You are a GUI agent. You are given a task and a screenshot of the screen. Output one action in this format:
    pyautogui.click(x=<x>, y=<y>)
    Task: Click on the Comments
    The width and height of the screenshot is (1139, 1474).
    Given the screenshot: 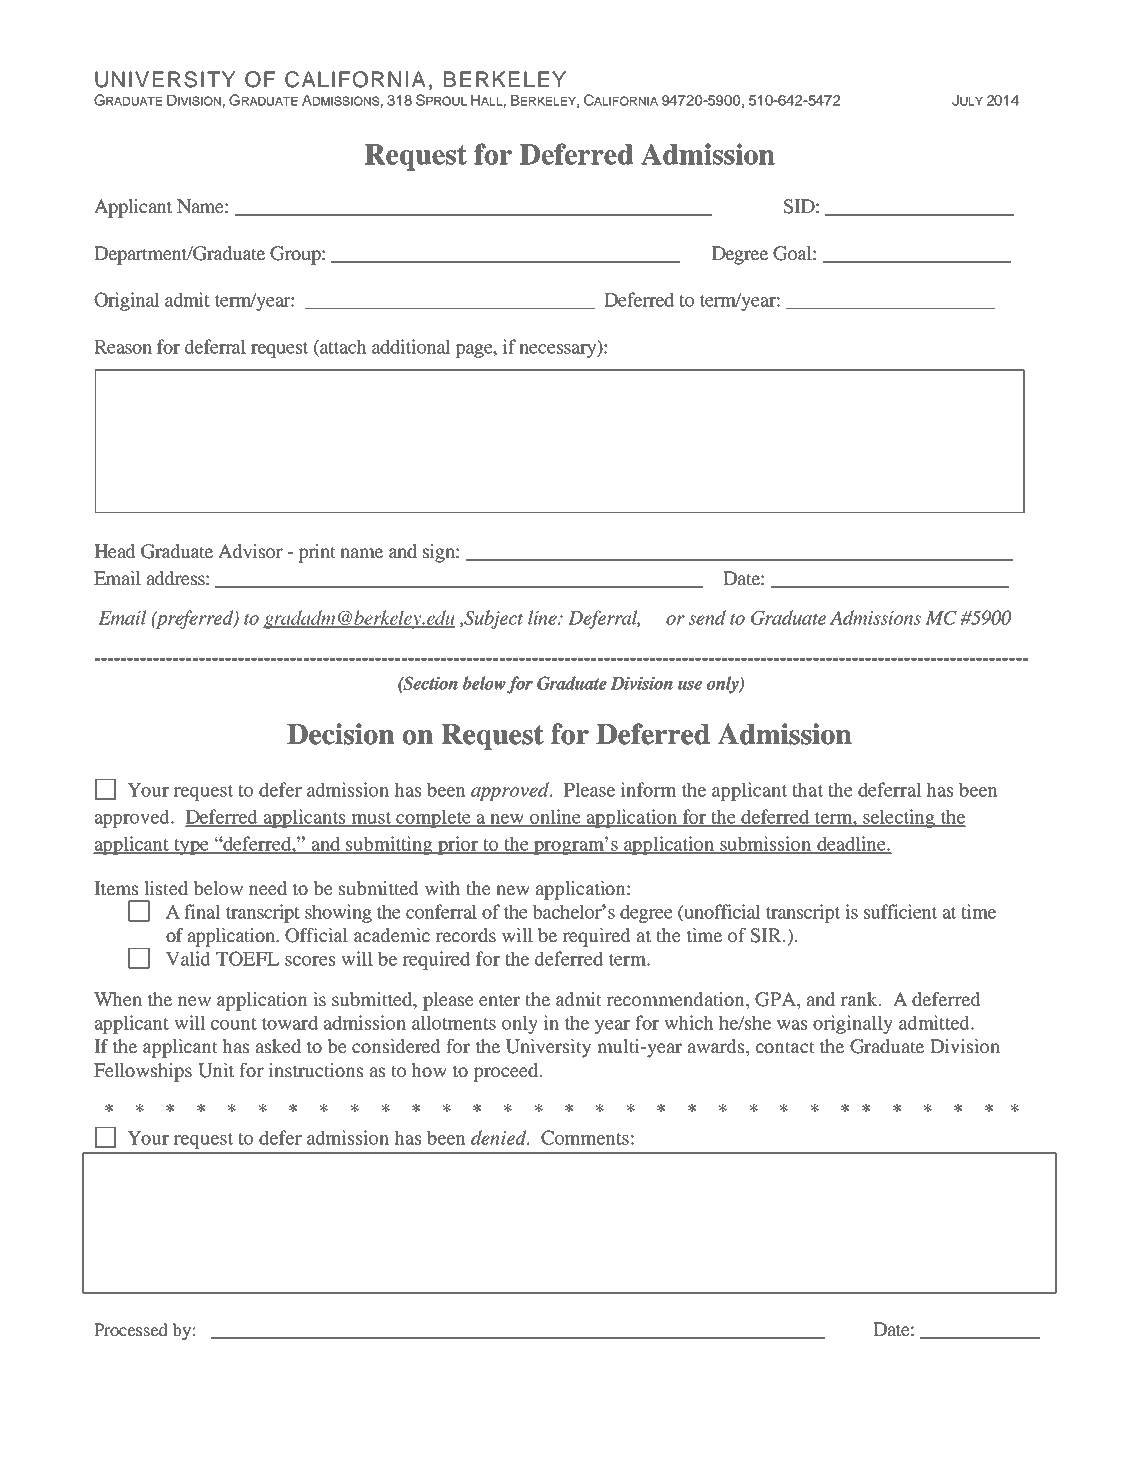 What is the action you would take?
    pyautogui.click(x=585, y=1137)
